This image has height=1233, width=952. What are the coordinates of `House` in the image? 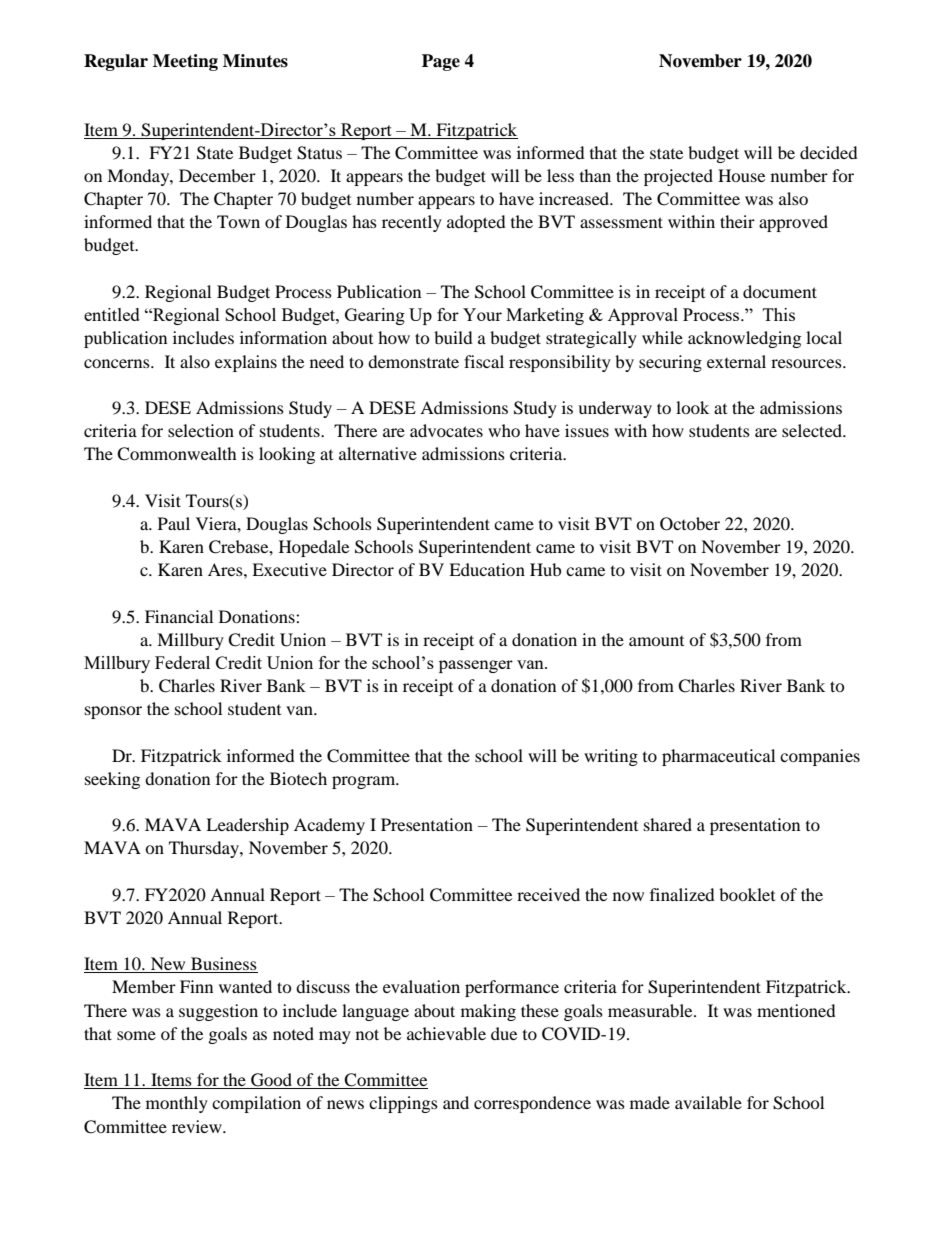 It's located at (741, 175).
